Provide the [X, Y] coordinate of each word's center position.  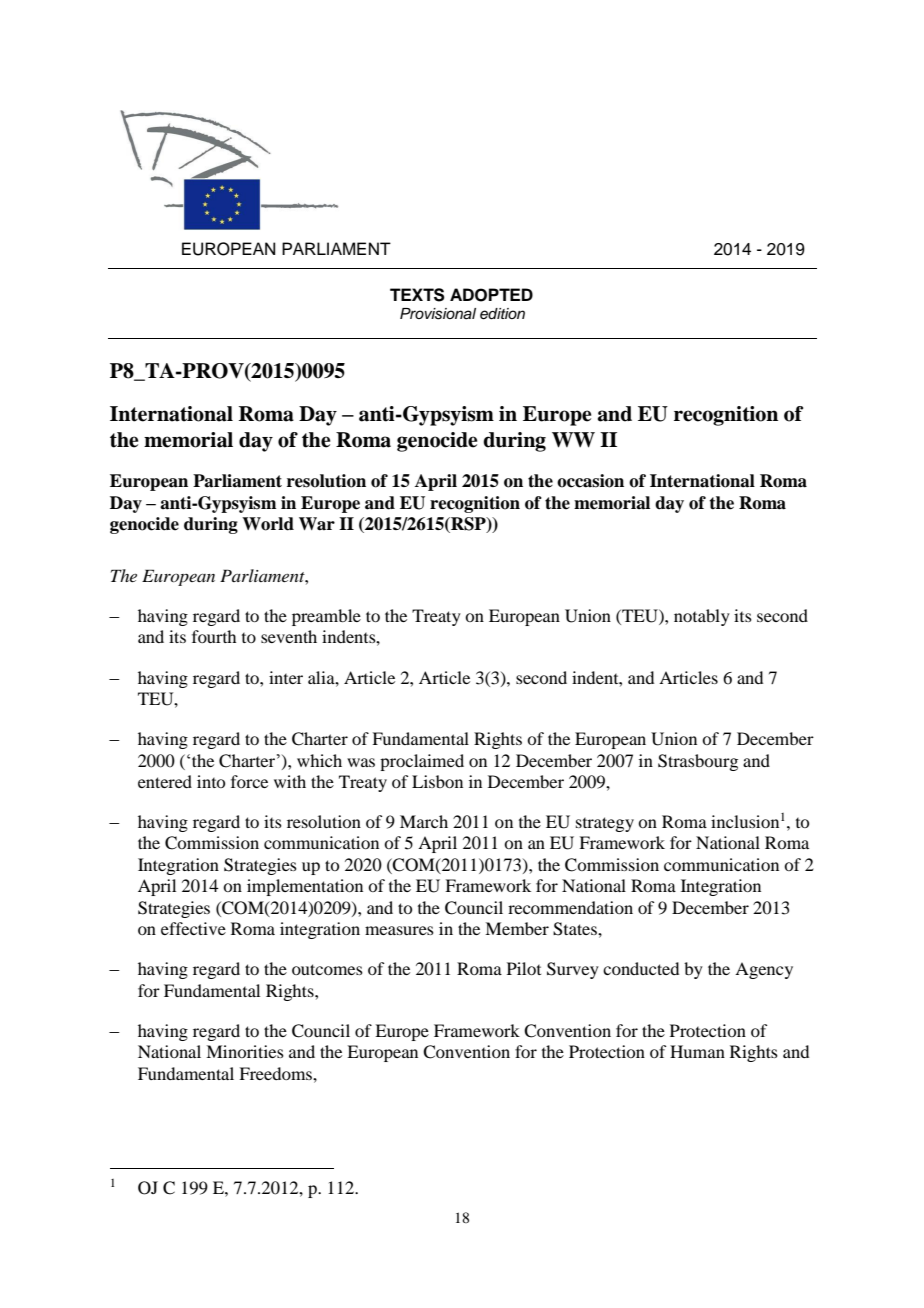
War [317, 524]
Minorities [245, 1051]
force [249, 781]
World [268, 524]
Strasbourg [698, 762]
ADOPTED [491, 295]
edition [502, 314]
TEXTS [417, 295]
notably [702, 617]
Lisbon [437, 781]
